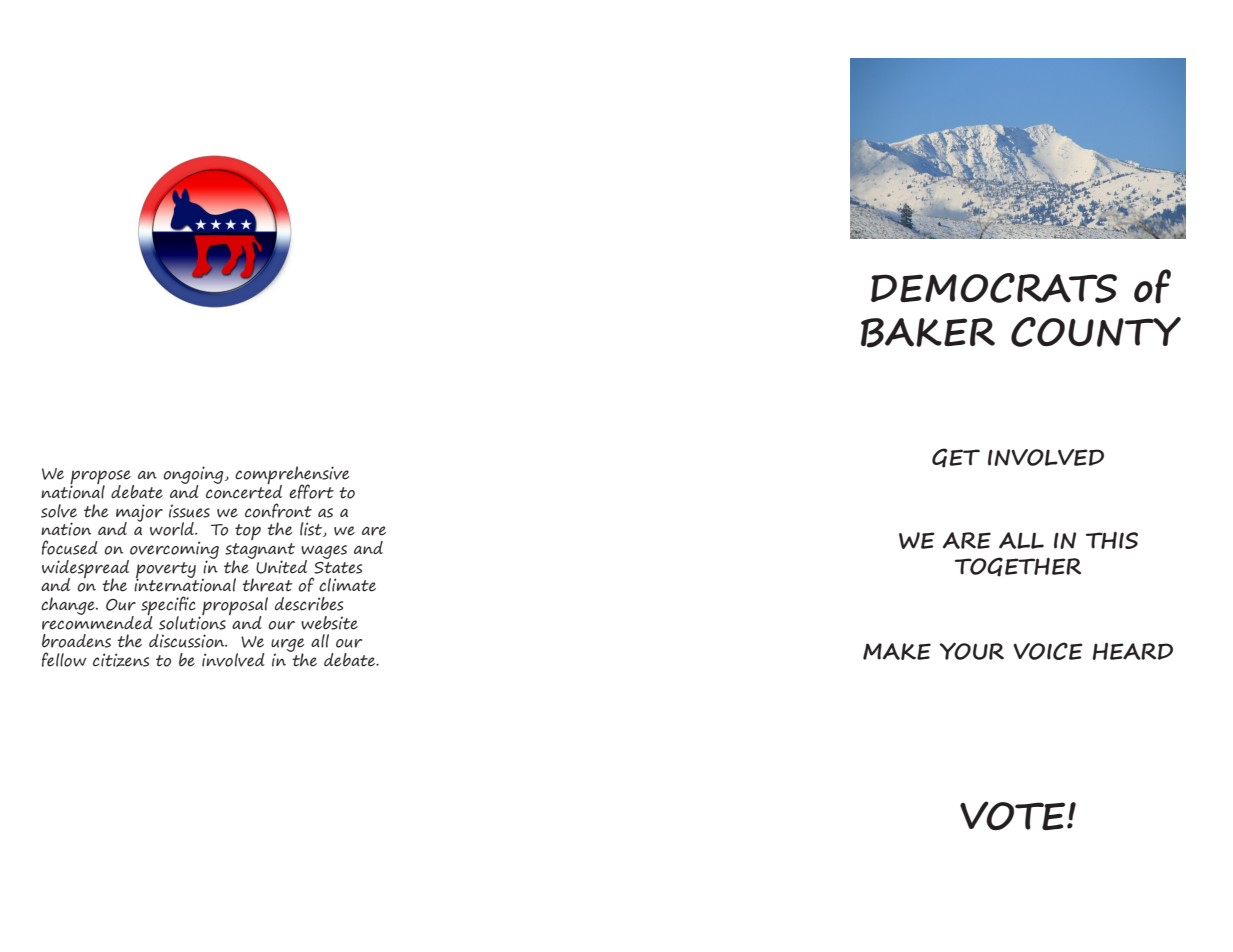 Image resolution: width=1233 pixels, height=952 pixels. Describe the element at coordinates (1018, 567) in the image. I see `TOGETHER` at that location.
